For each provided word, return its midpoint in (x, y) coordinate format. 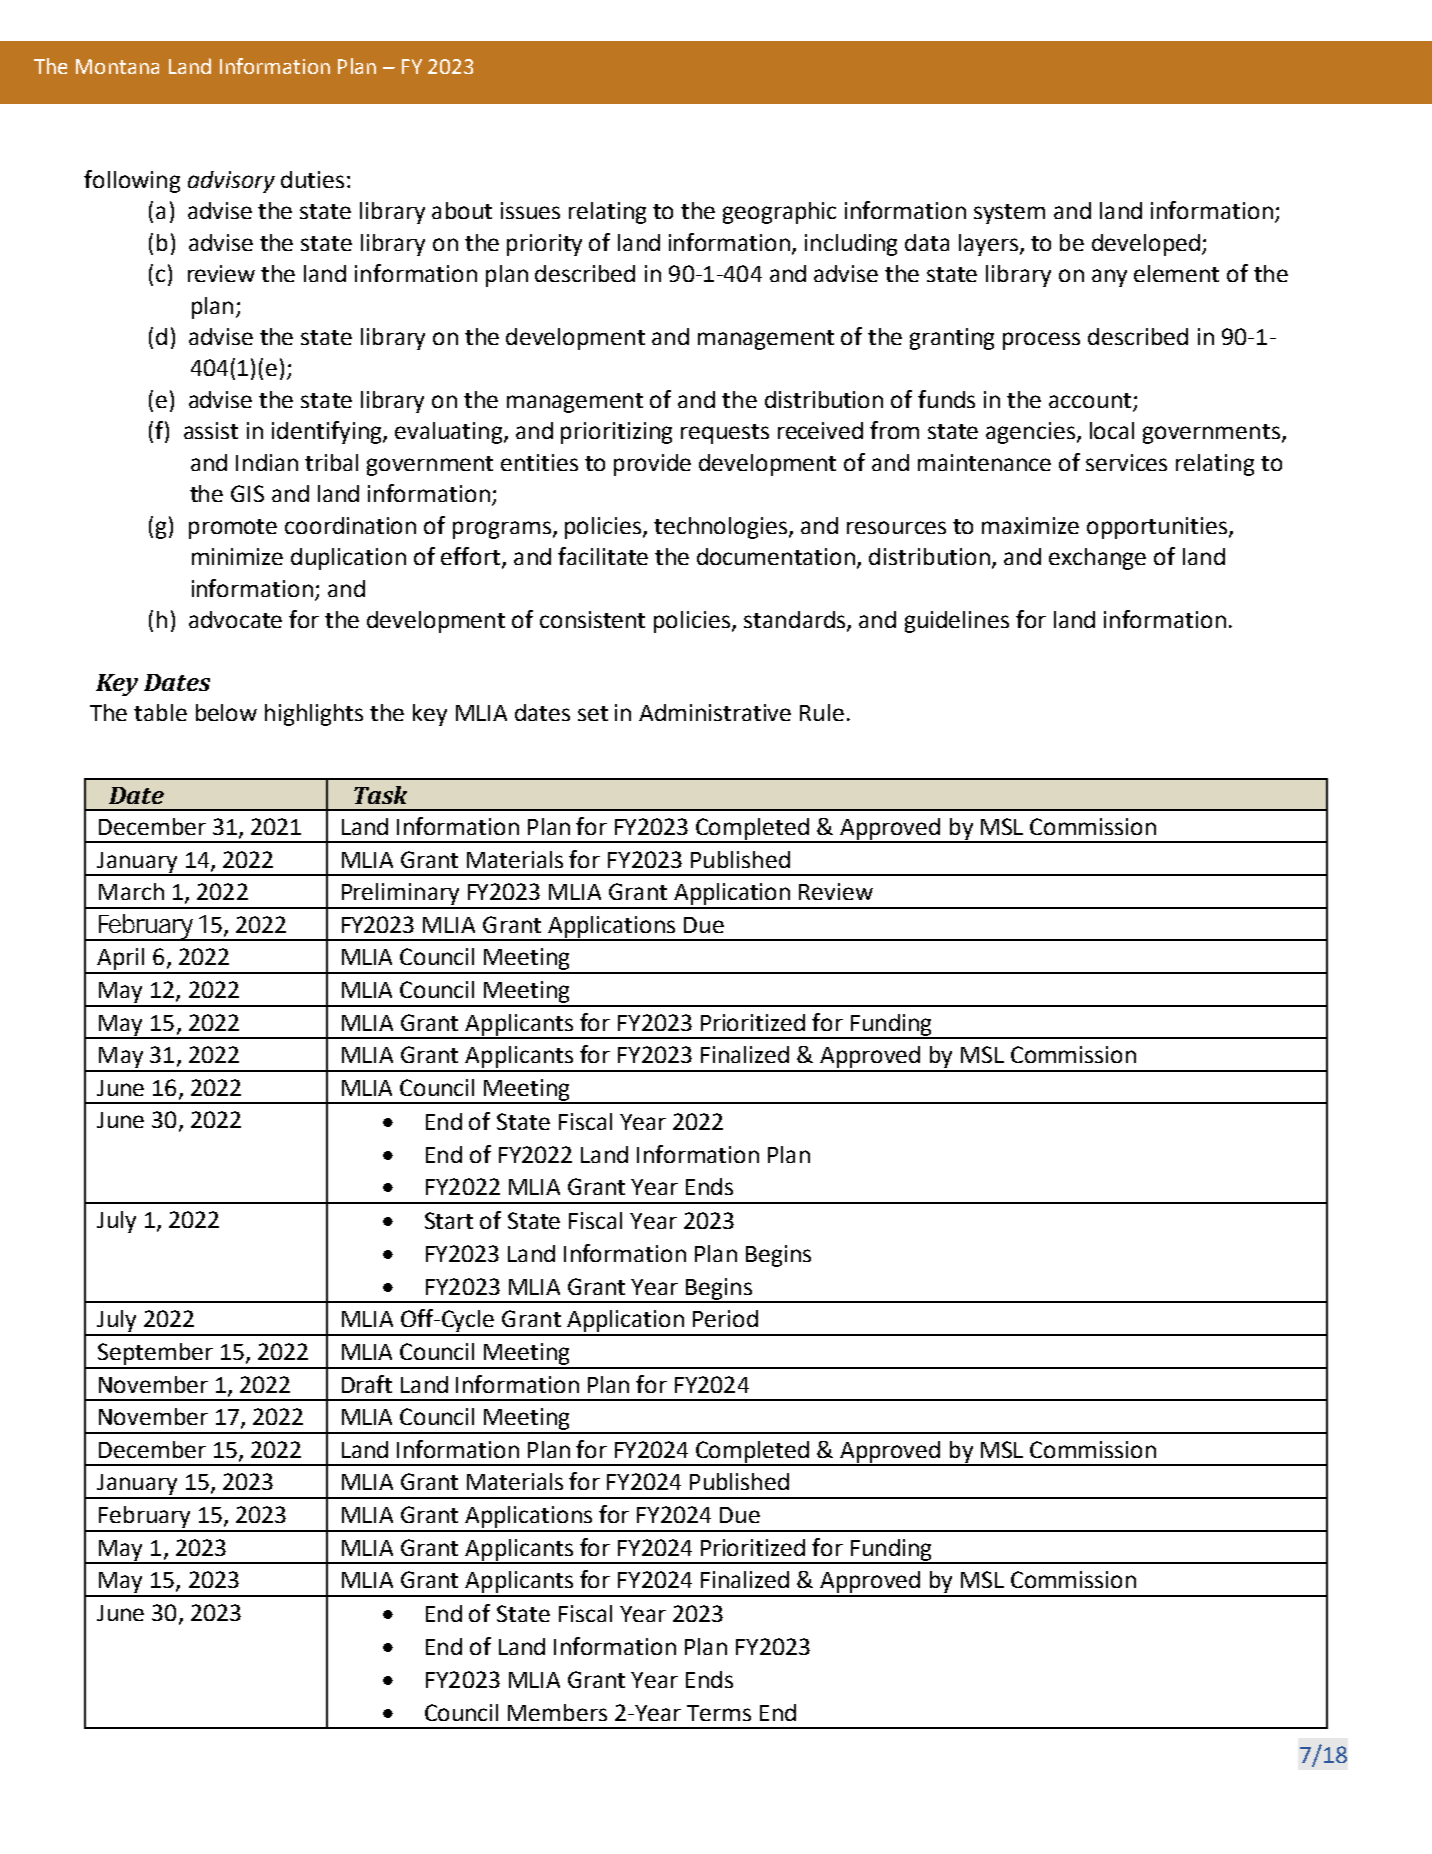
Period (725, 1318)
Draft (367, 1384)
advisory (231, 182)
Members (557, 1712)
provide (652, 465)
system (1009, 214)
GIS (247, 493)
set (593, 713)
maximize (1030, 525)
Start (449, 1220)
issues (530, 210)
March (131, 891)
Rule (822, 712)
